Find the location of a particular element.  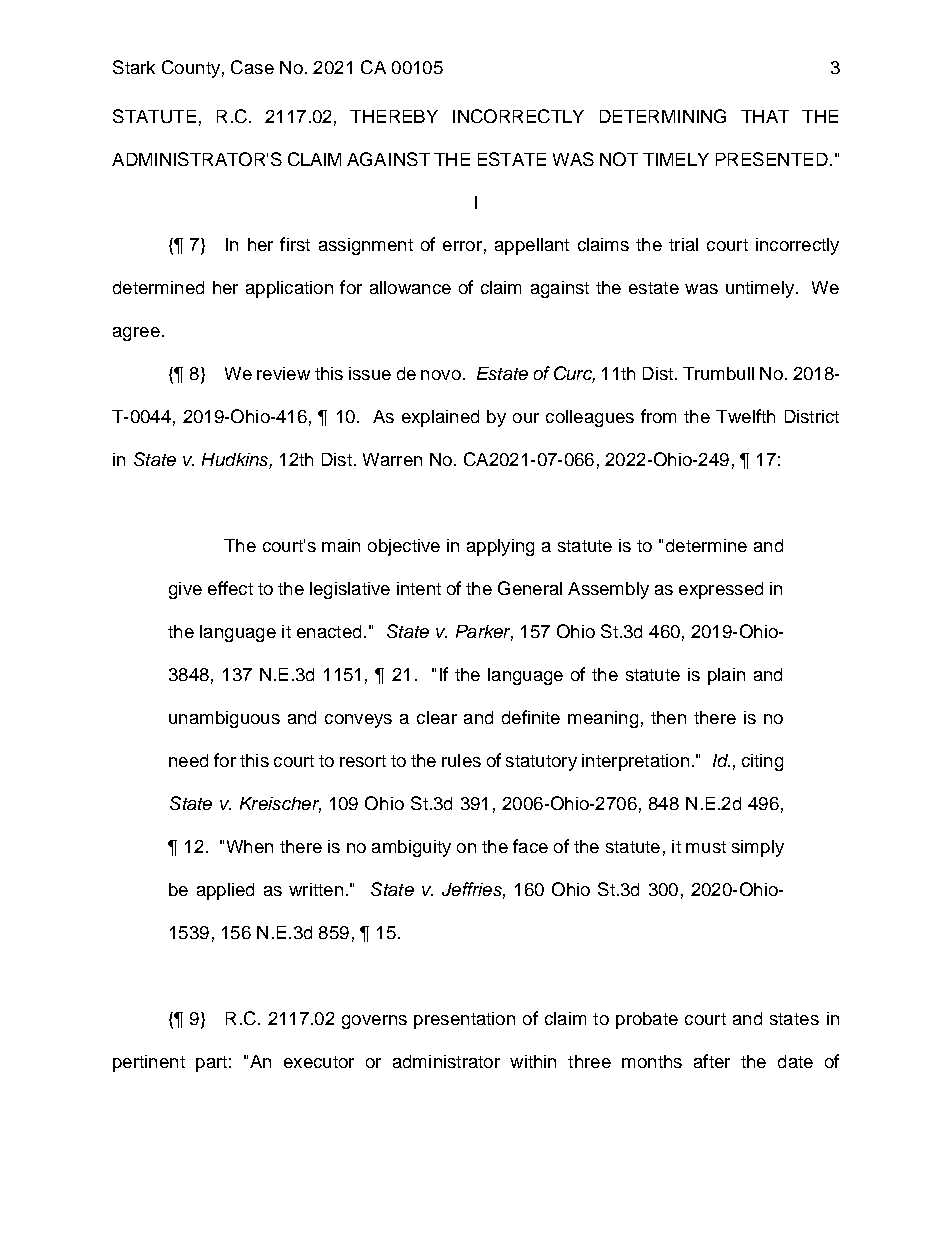

then is located at coordinates (668, 717).
